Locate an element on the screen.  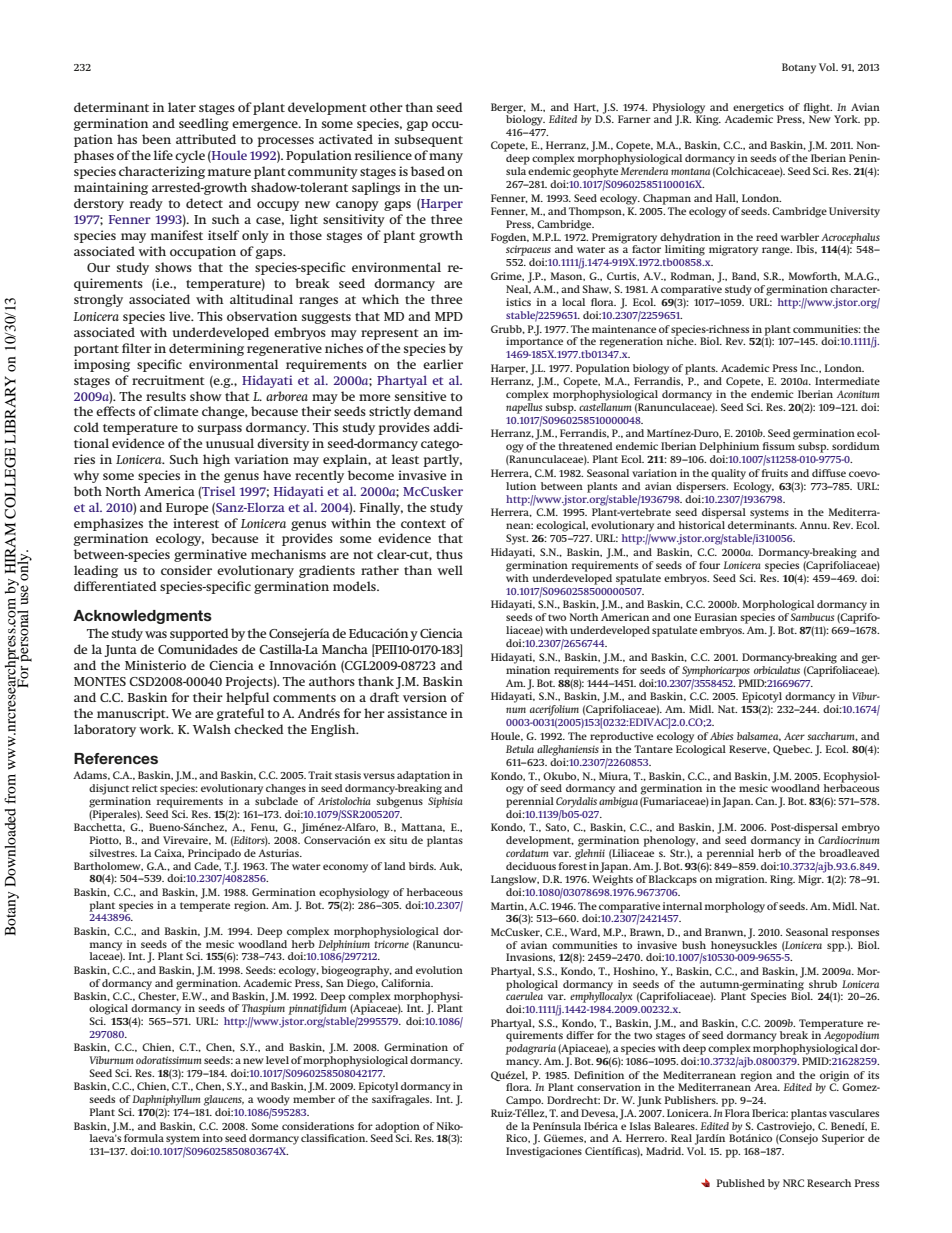
many is located at coordinates (446, 158).
